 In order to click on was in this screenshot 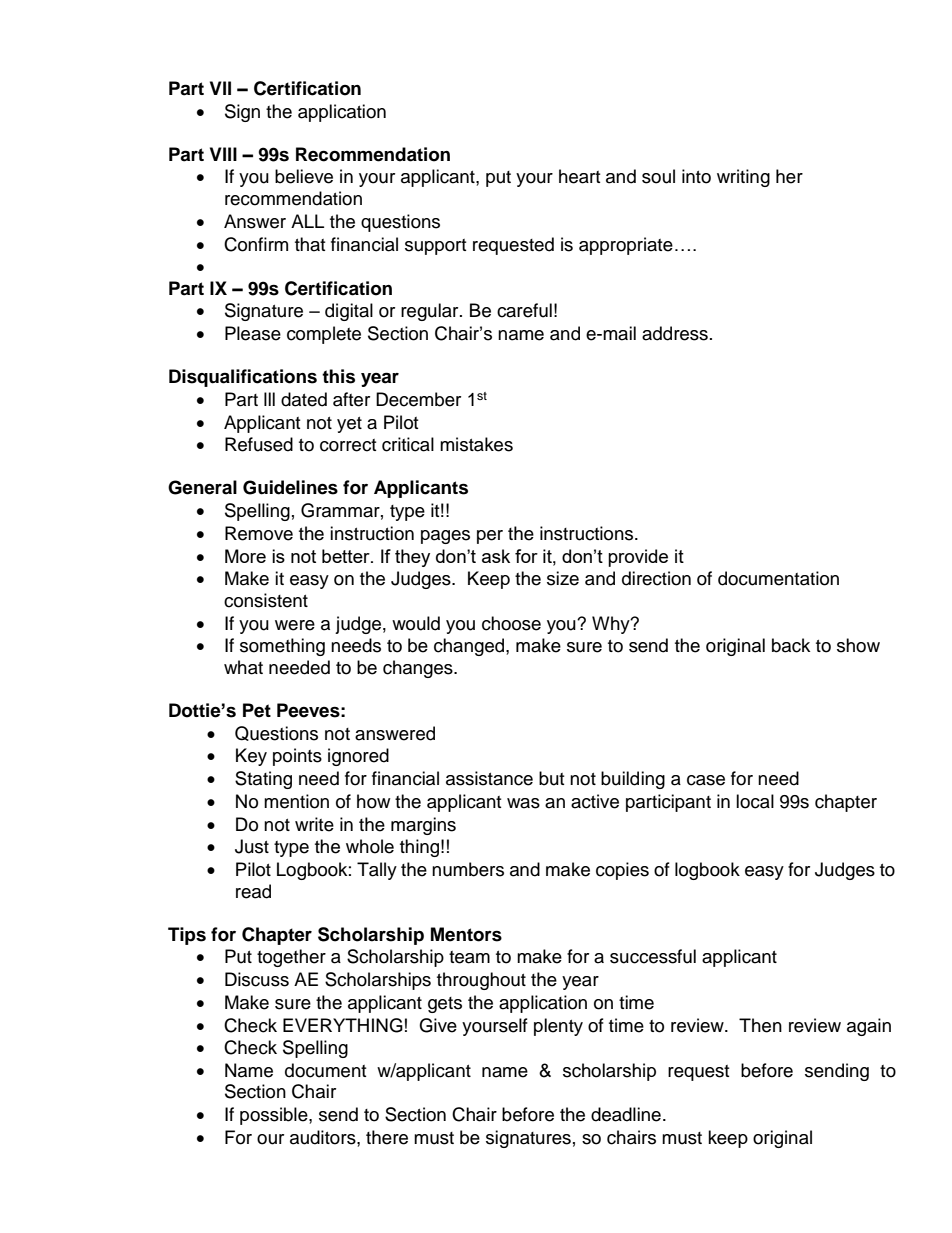, I will do `click(523, 803)`.
